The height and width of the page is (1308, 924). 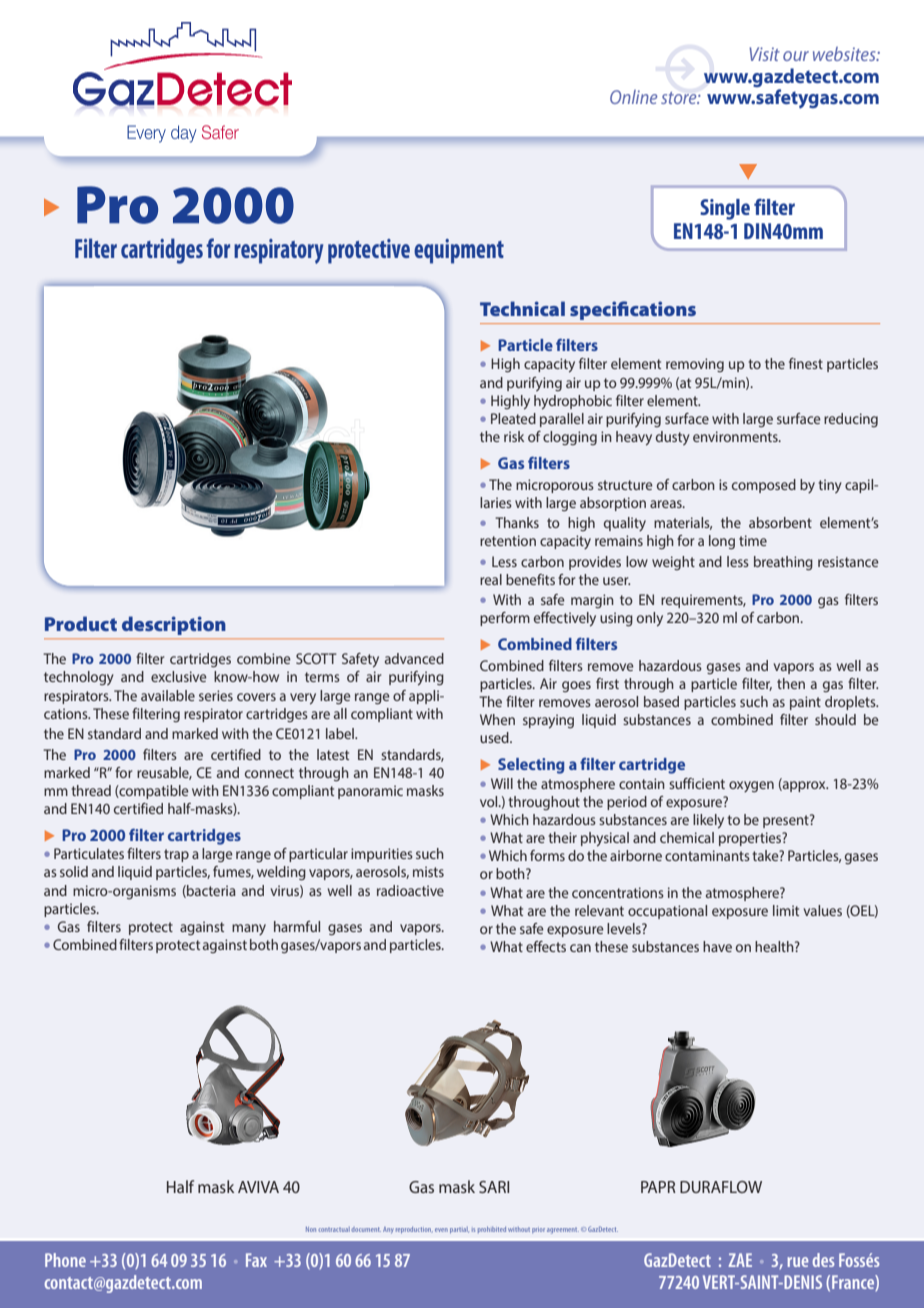 What do you see at coordinates (173, 626) in the page?
I see `description` at bounding box center [173, 626].
